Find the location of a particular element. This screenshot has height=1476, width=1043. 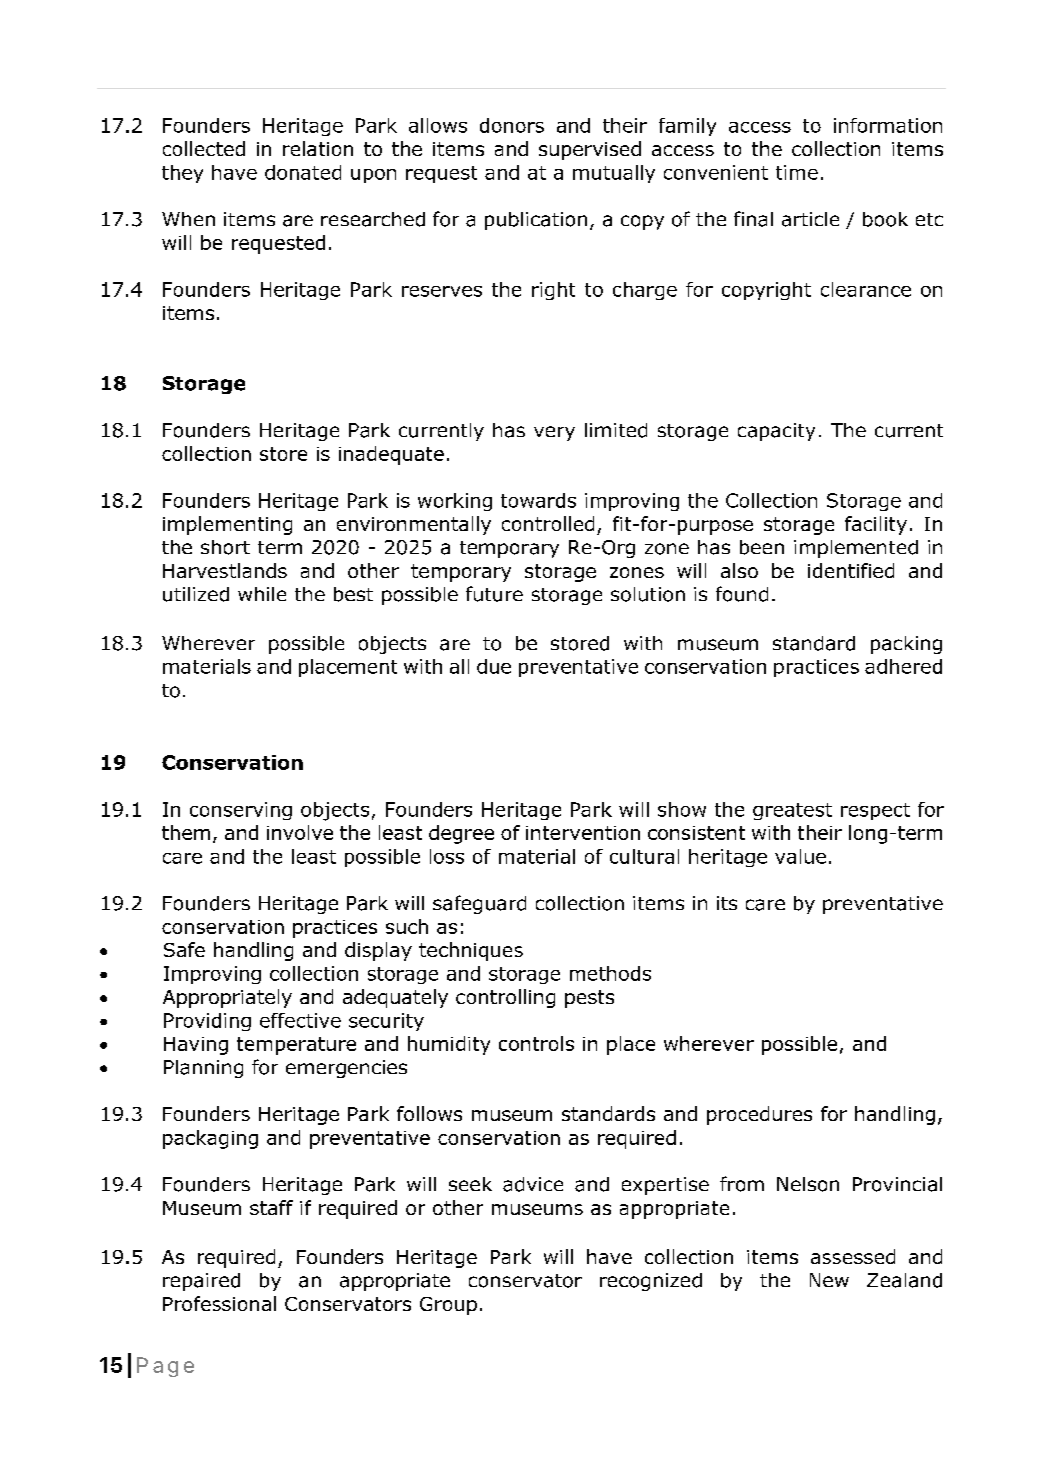

supervised is located at coordinates (590, 150).
